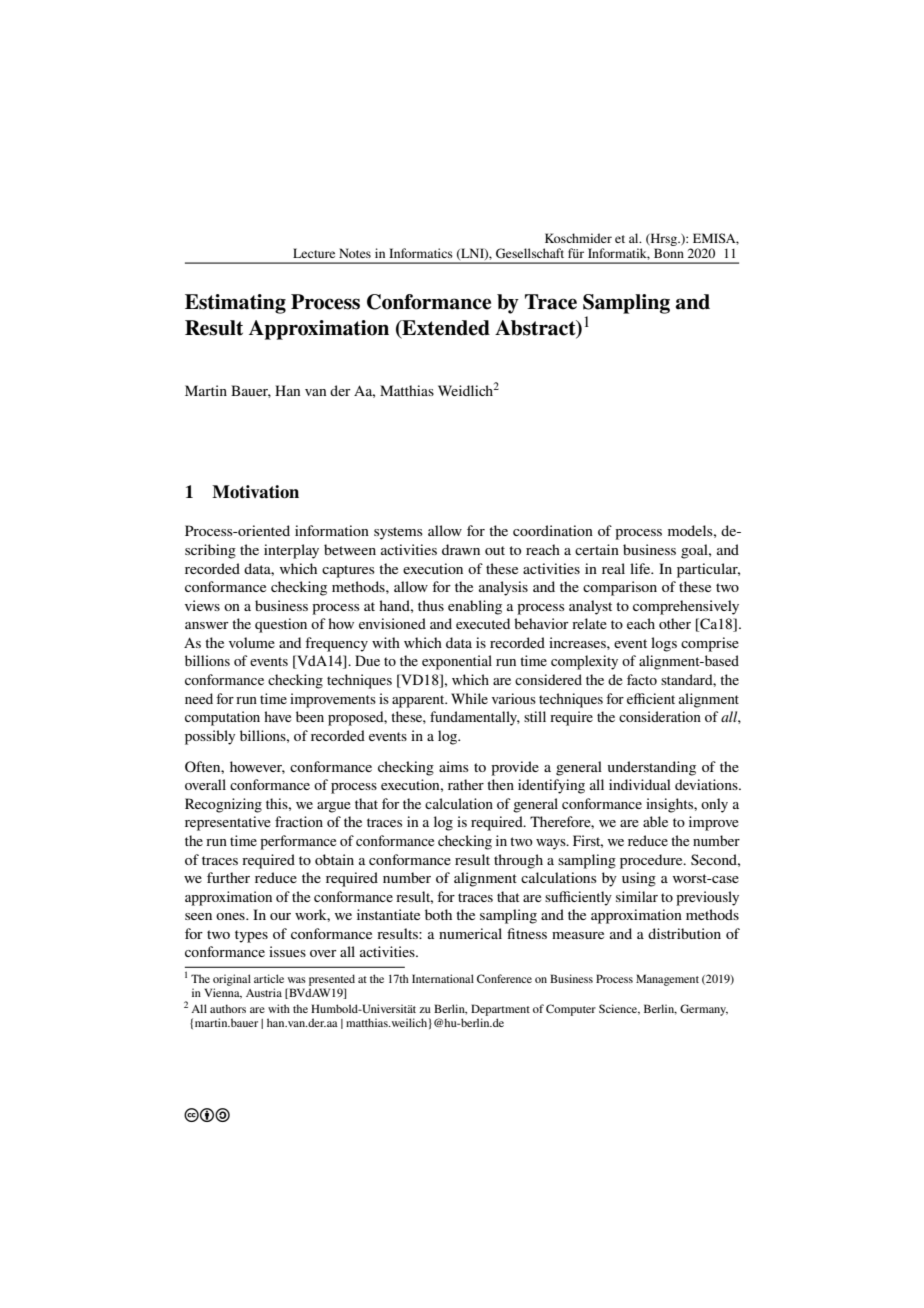  What do you see at coordinates (655, 821) in the image?
I see `able` at bounding box center [655, 821].
